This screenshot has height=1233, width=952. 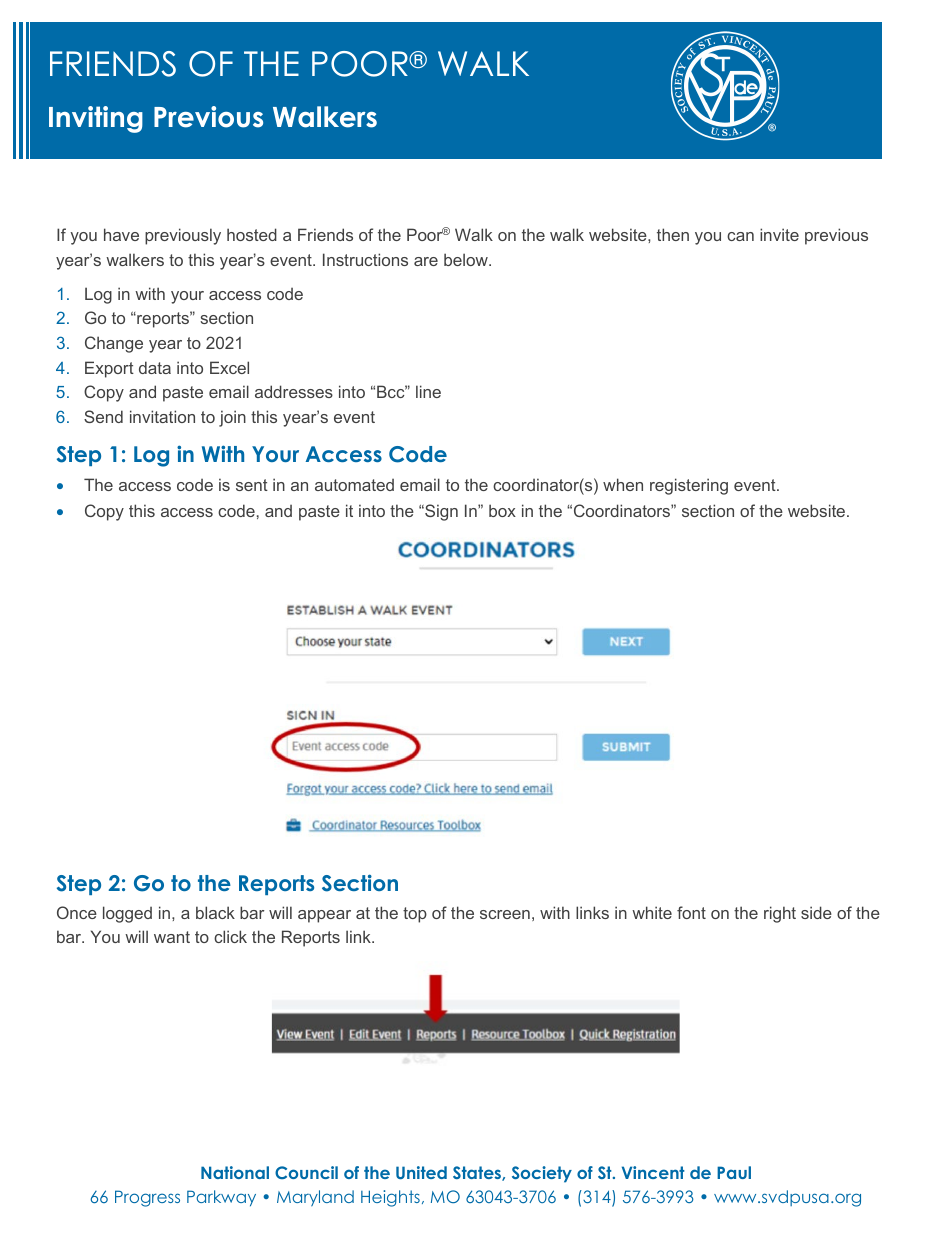 I want to click on Sign, so click(x=440, y=512).
